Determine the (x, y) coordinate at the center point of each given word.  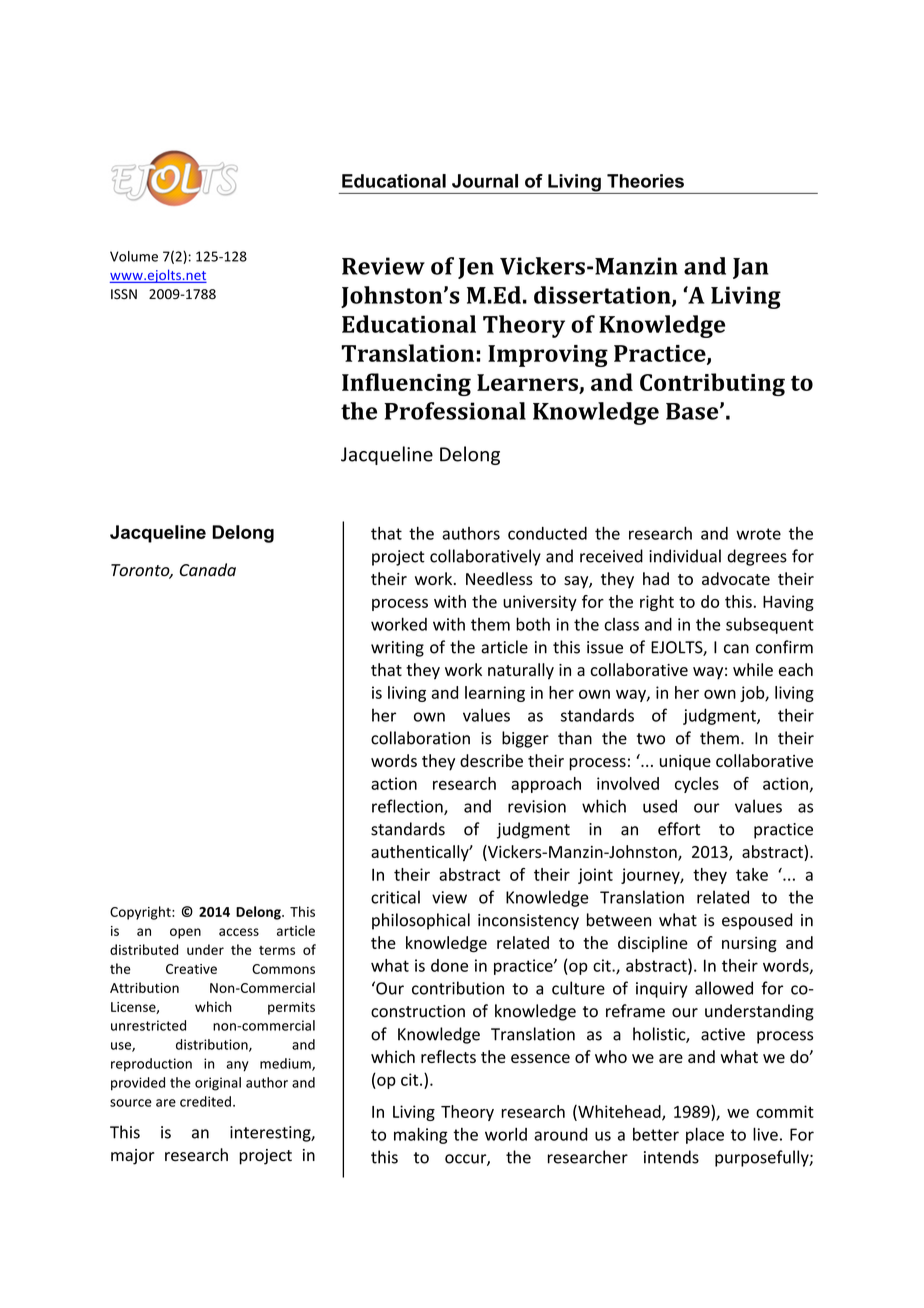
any (237, 1066)
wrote (758, 534)
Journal (485, 181)
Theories (645, 181)
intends (671, 1157)
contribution (458, 988)
